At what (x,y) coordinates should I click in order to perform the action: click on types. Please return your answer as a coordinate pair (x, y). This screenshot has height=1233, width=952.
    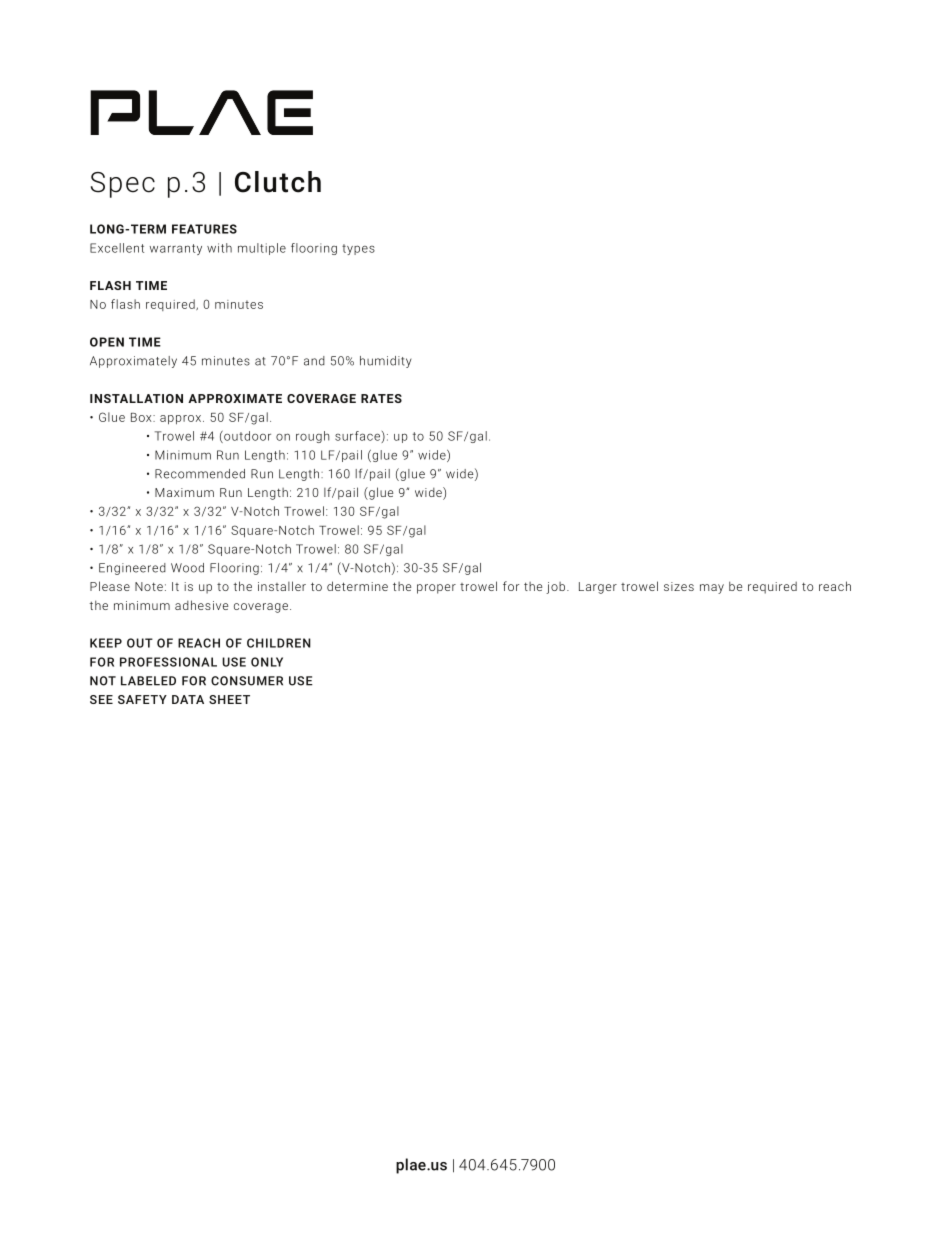
    Looking at the image, I should click on (358, 249).
